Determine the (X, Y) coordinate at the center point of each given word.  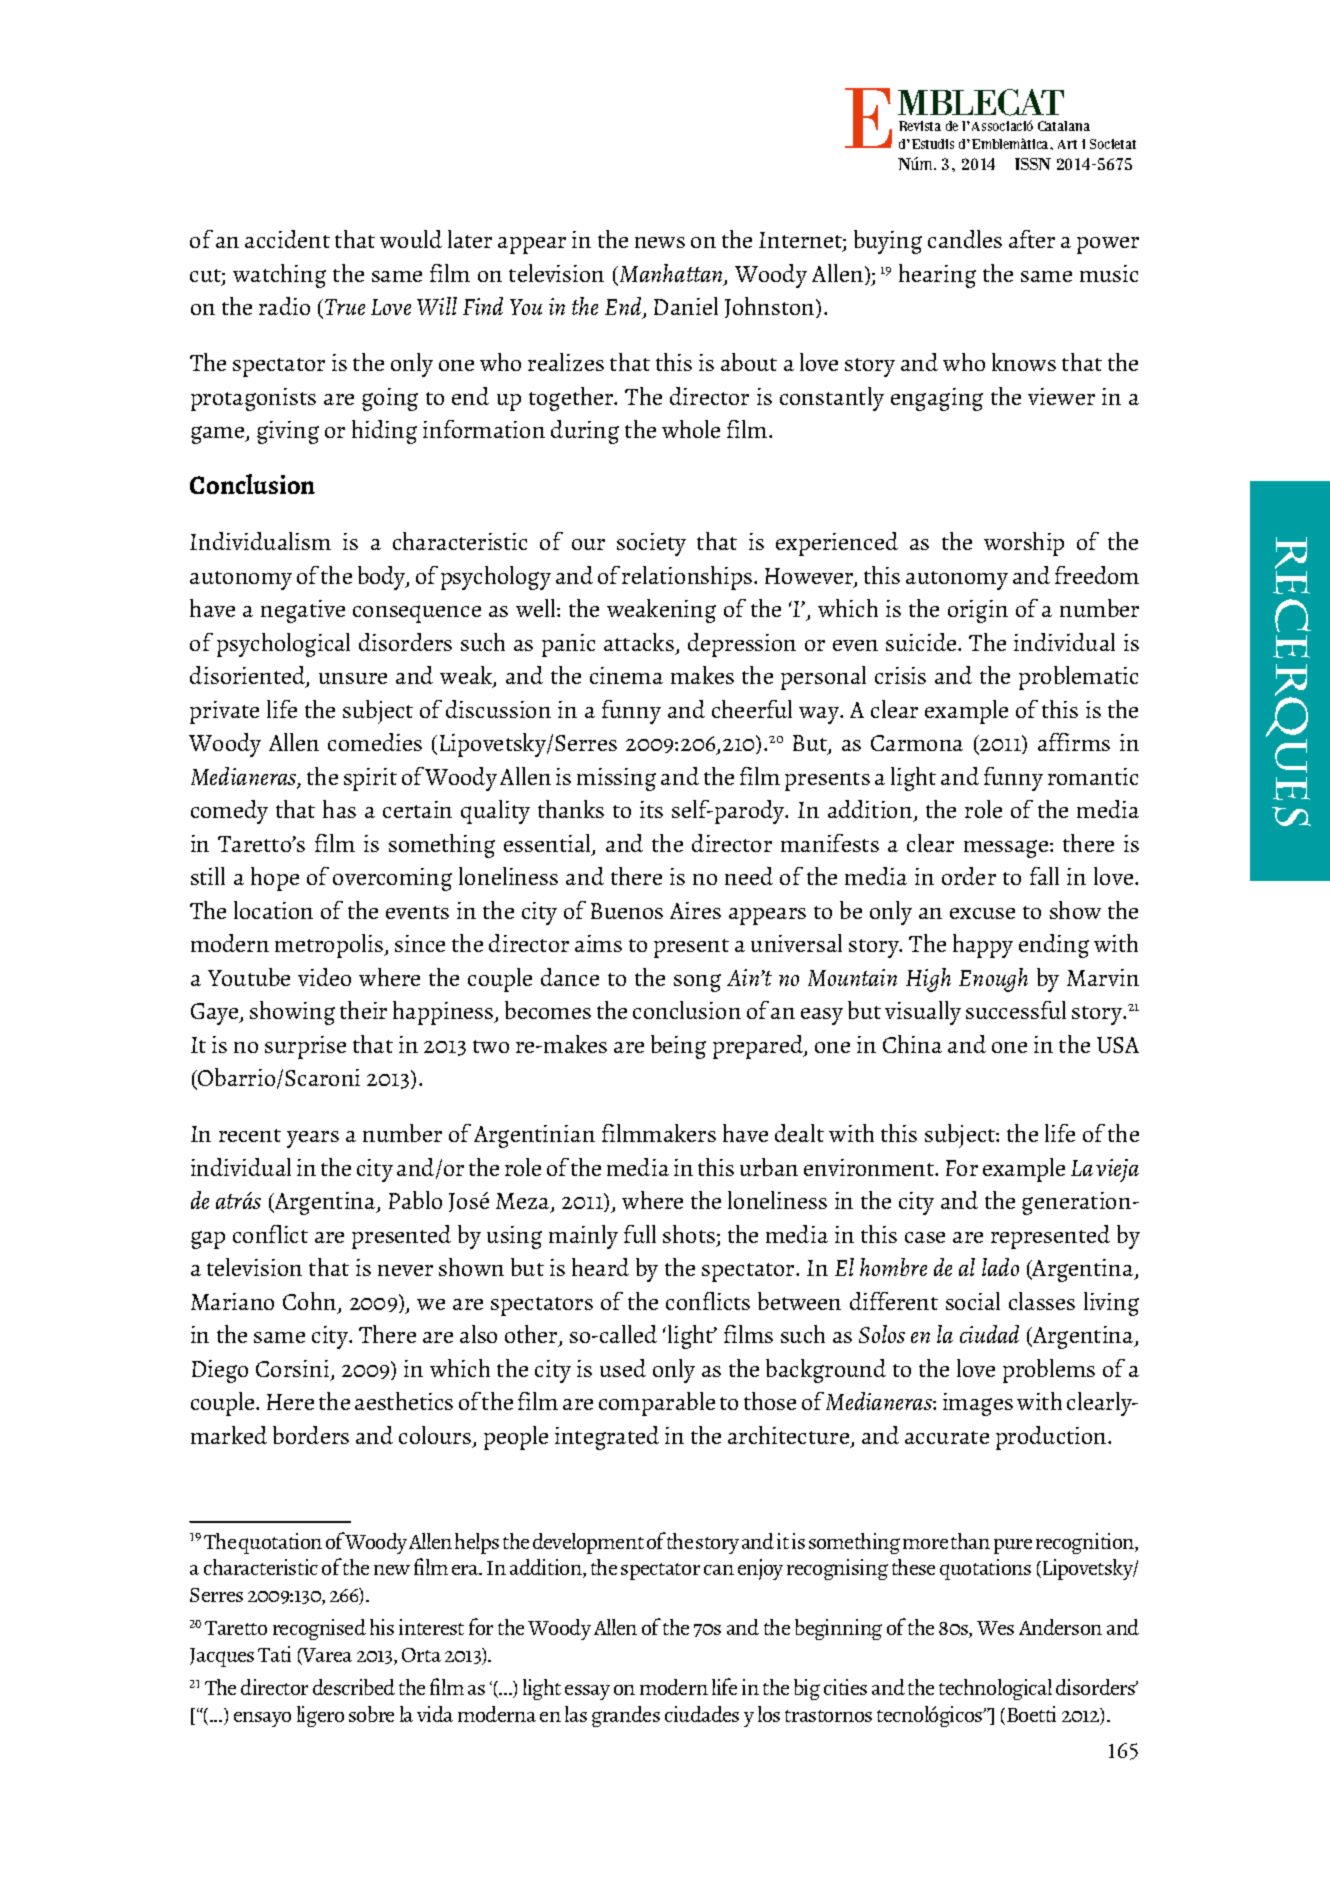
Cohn (311, 1302)
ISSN (1033, 164)
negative (303, 611)
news (660, 242)
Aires (695, 910)
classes (1042, 1301)
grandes (626, 1716)
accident (287, 239)
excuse (982, 913)
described (354, 1687)
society (651, 544)
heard (600, 1267)
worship (1024, 544)
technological (995, 1689)
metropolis (330, 946)
